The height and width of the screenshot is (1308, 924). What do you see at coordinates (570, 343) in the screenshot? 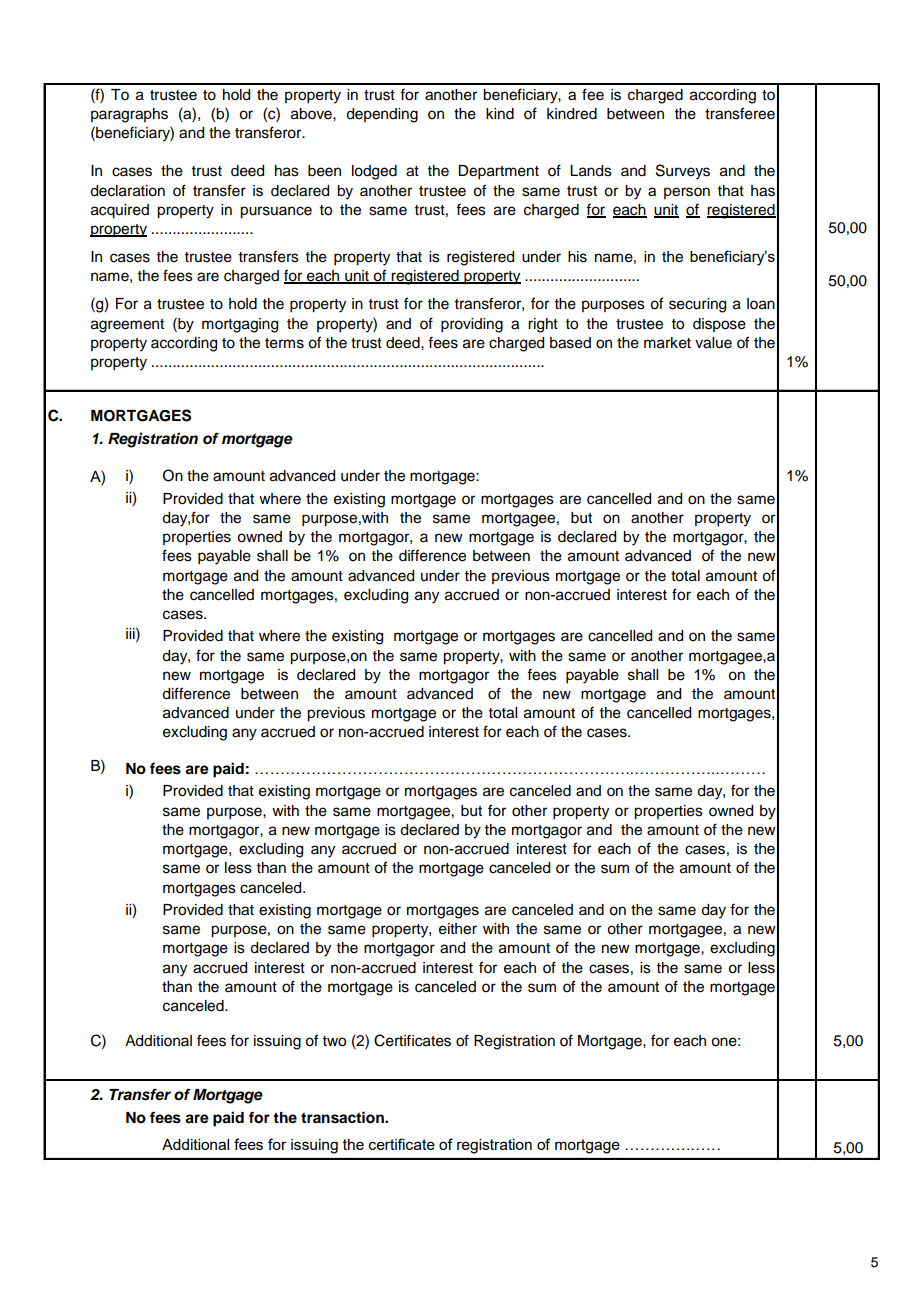
I see `based` at bounding box center [570, 343].
